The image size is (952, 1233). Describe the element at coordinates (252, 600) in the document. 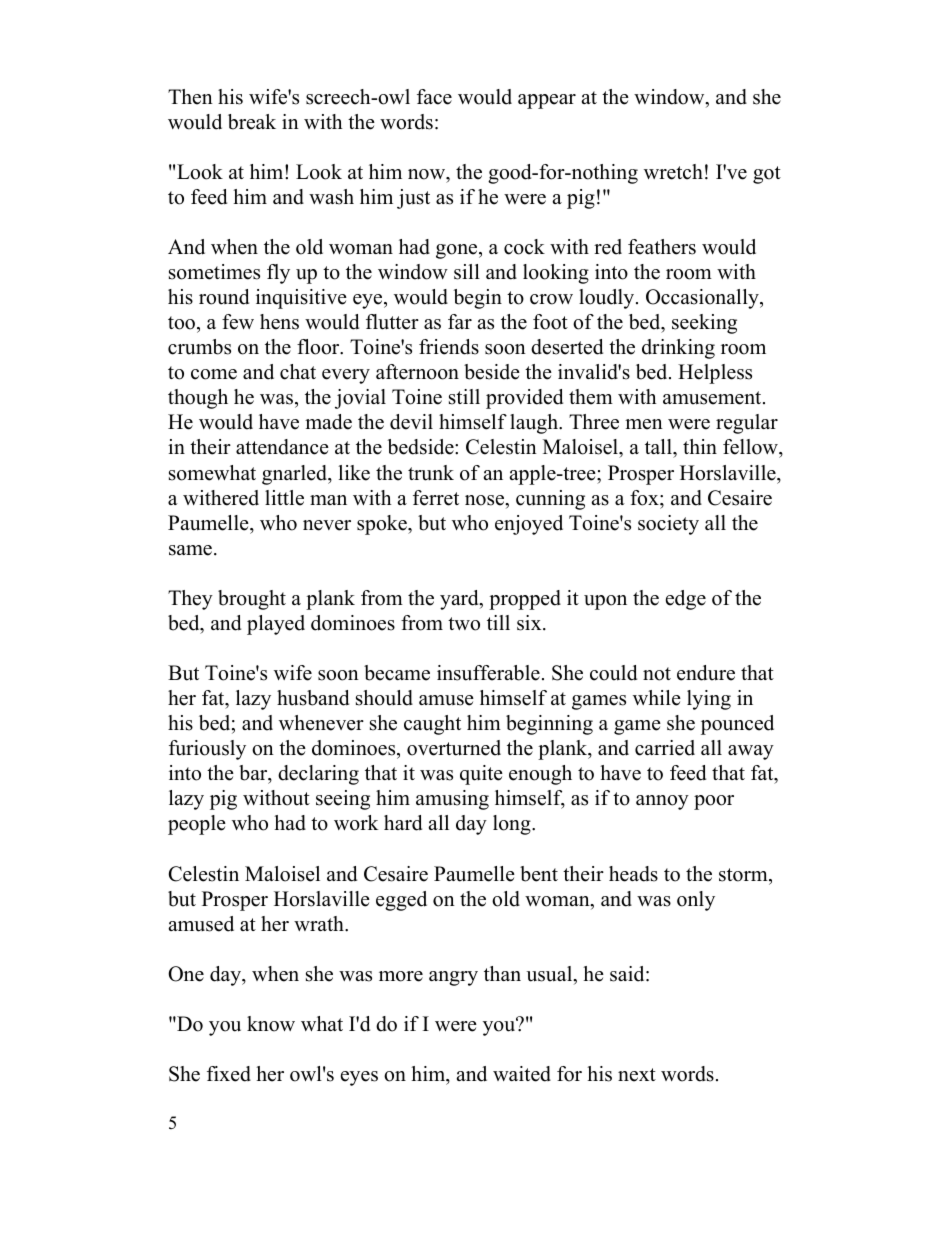

I see `brought` at that location.
